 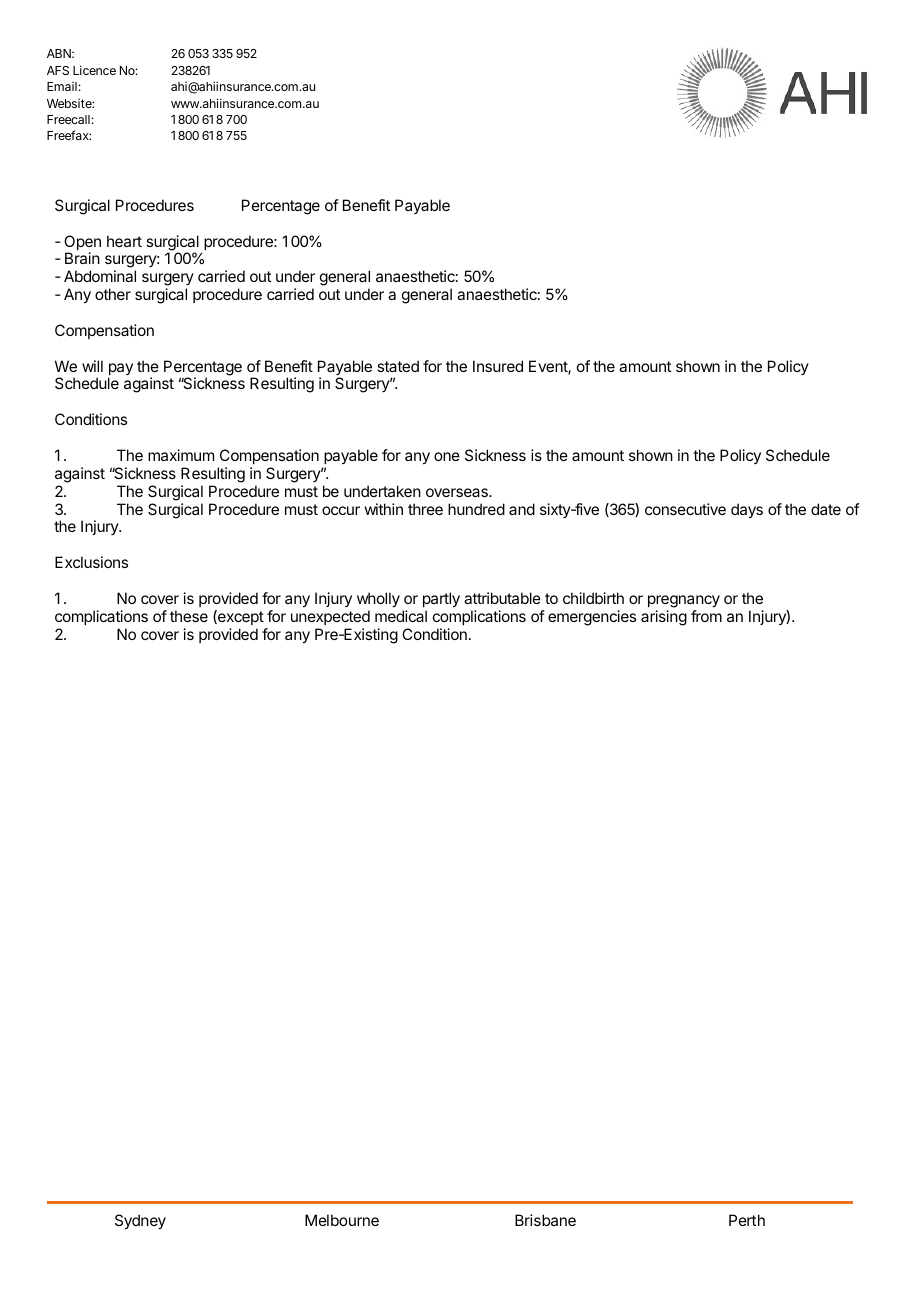 I want to click on Melbourne, so click(x=342, y=1220).
